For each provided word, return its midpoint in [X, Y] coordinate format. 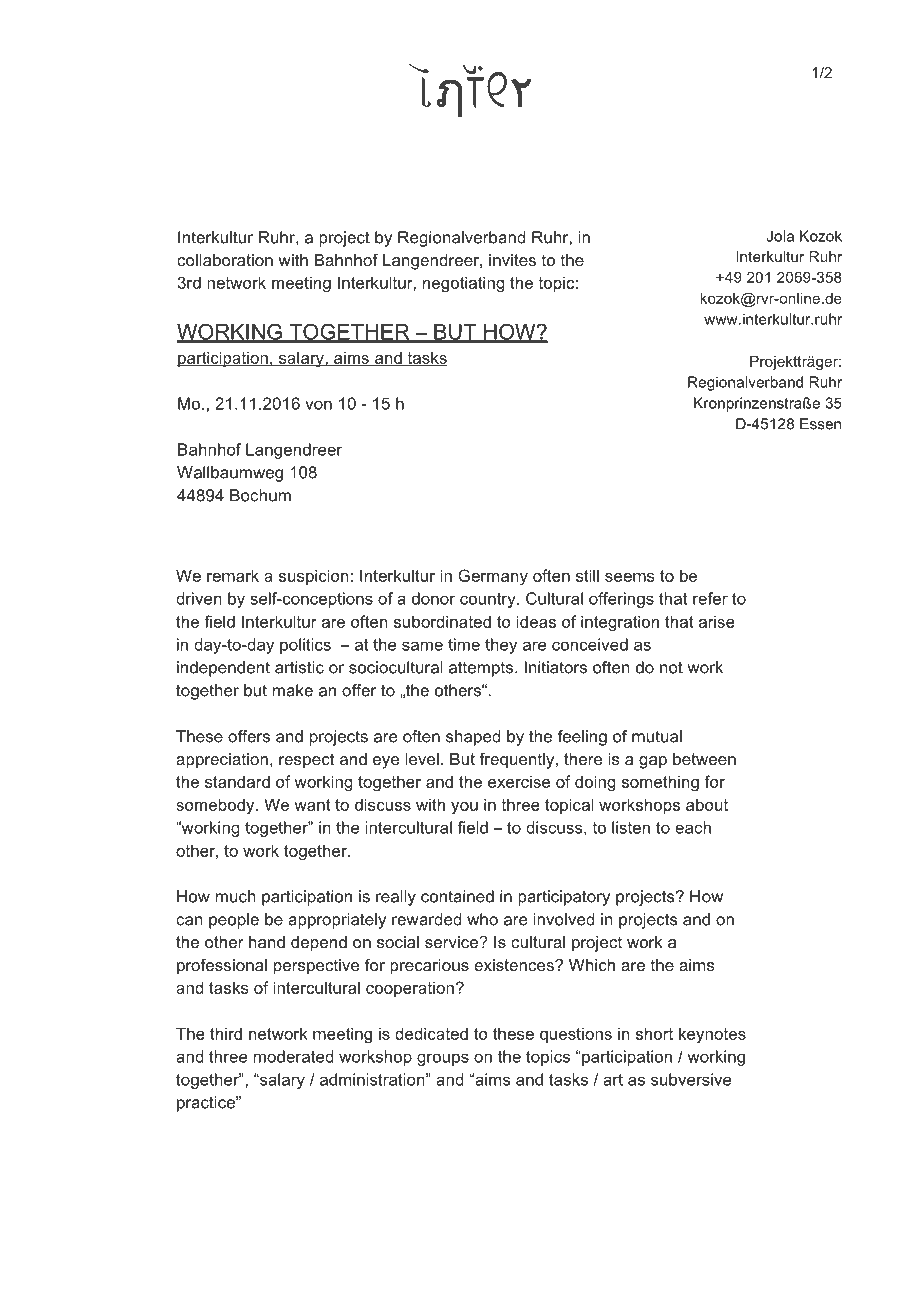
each [693, 827]
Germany [493, 577]
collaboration [225, 260]
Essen [820, 424]
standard [237, 781]
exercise [519, 781]
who [482, 919]
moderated [293, 1056]
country [489, 600]
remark [233, 575]
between [704, 759]
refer [710, 598]
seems [629, 577]
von [318, 405]
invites [512, 260]
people [234, 921]
